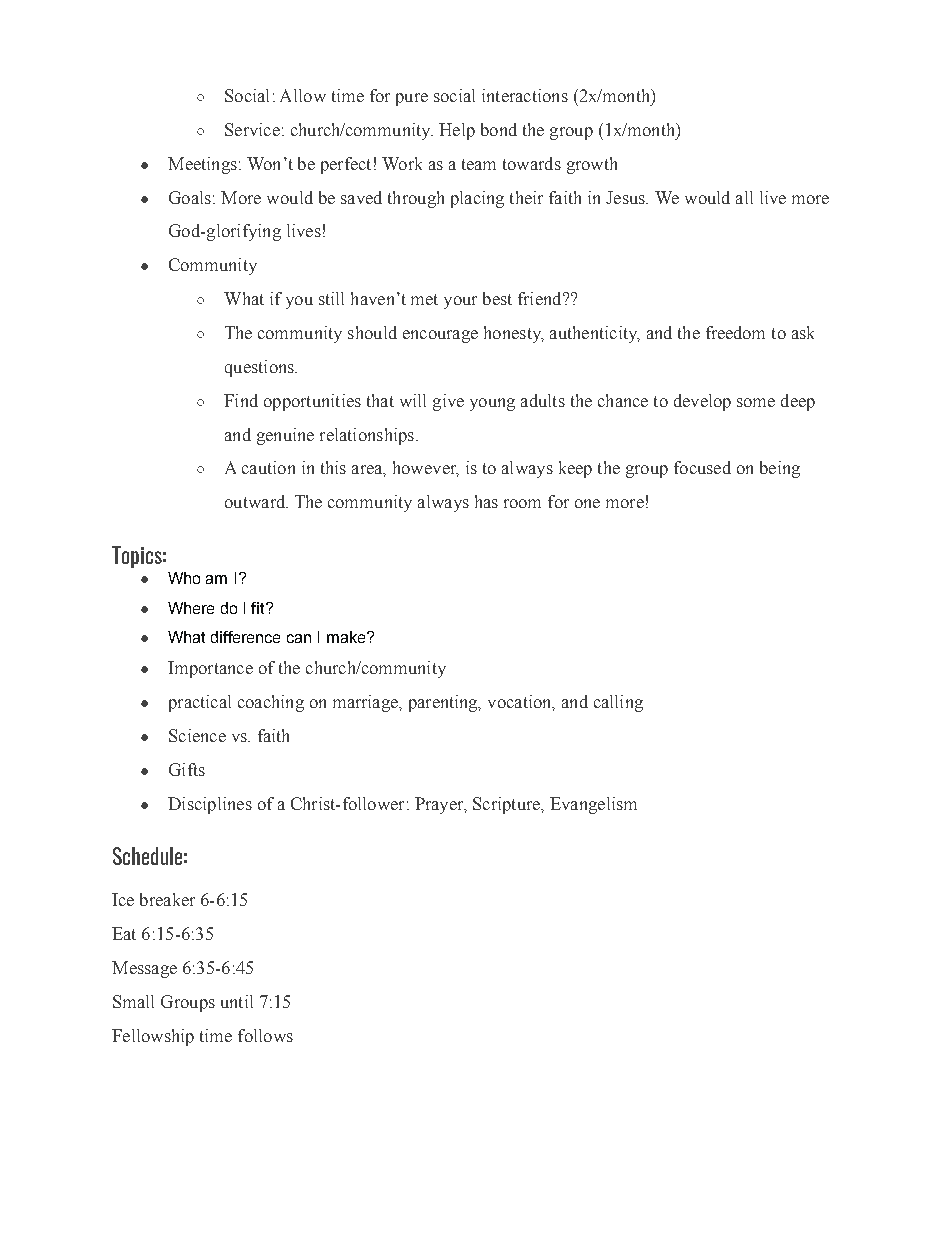 The height and width of the document is (1233, 952). Describe the element at coordinates (457, 131) in the document. I see `Help` at that location.
